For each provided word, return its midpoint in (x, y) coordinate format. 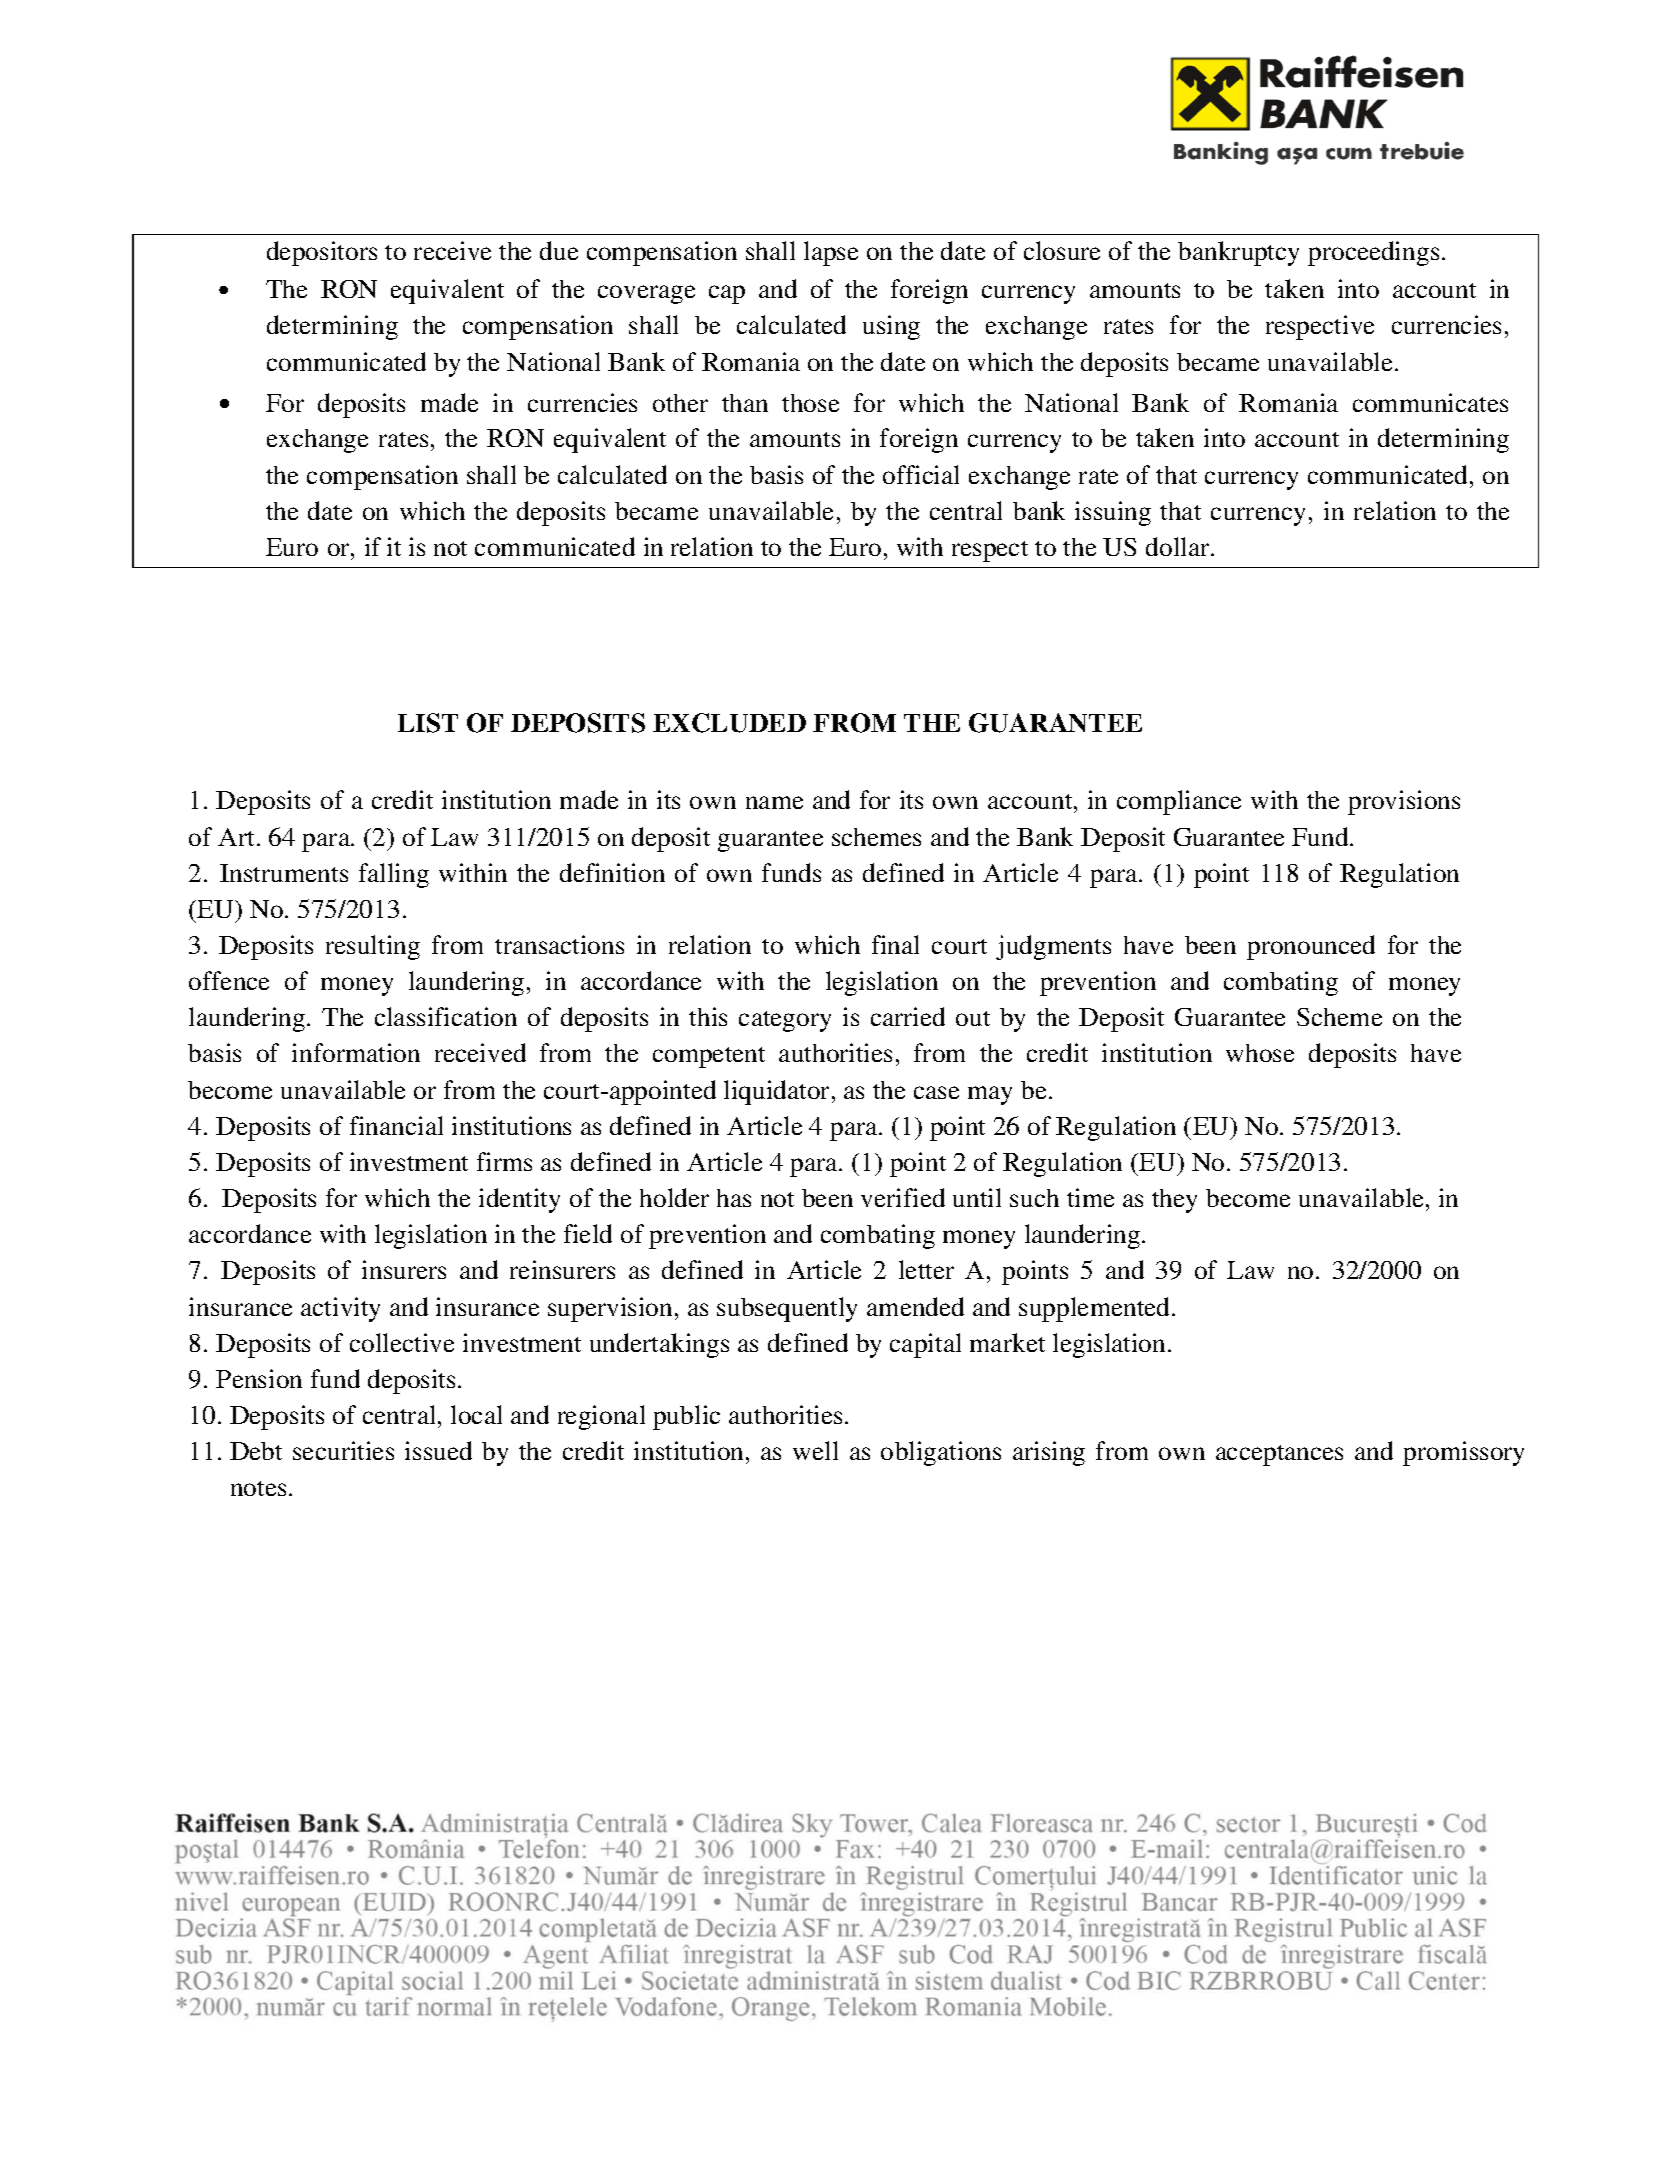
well (815, 1450)
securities (343, 1450)
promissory (1463, 1453)
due (559, 250)
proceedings (1373, 253)
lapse (831, 253)
